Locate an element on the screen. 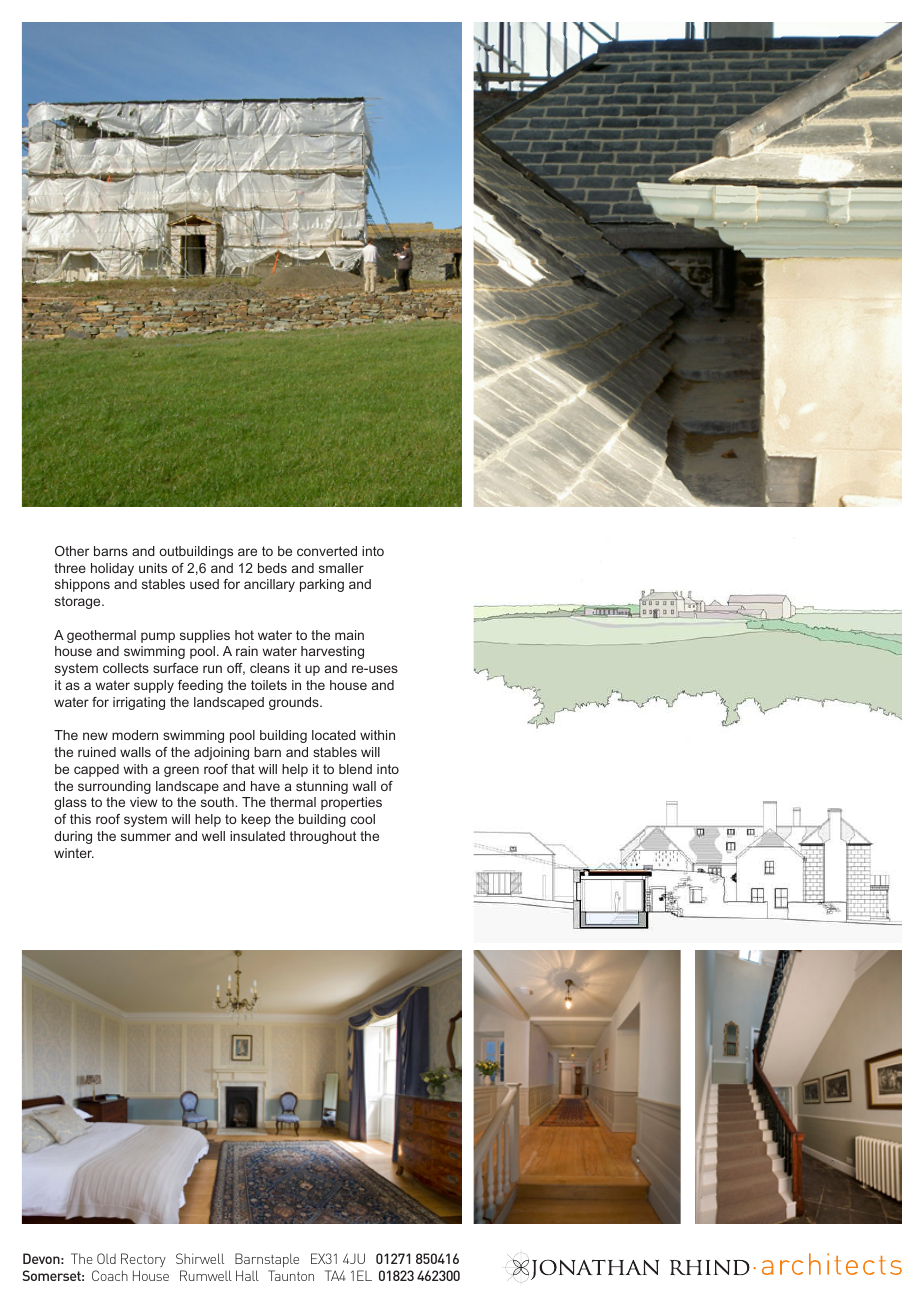 This screenshot has width=924, height=1308. used is located at coordinates (204, 584).
